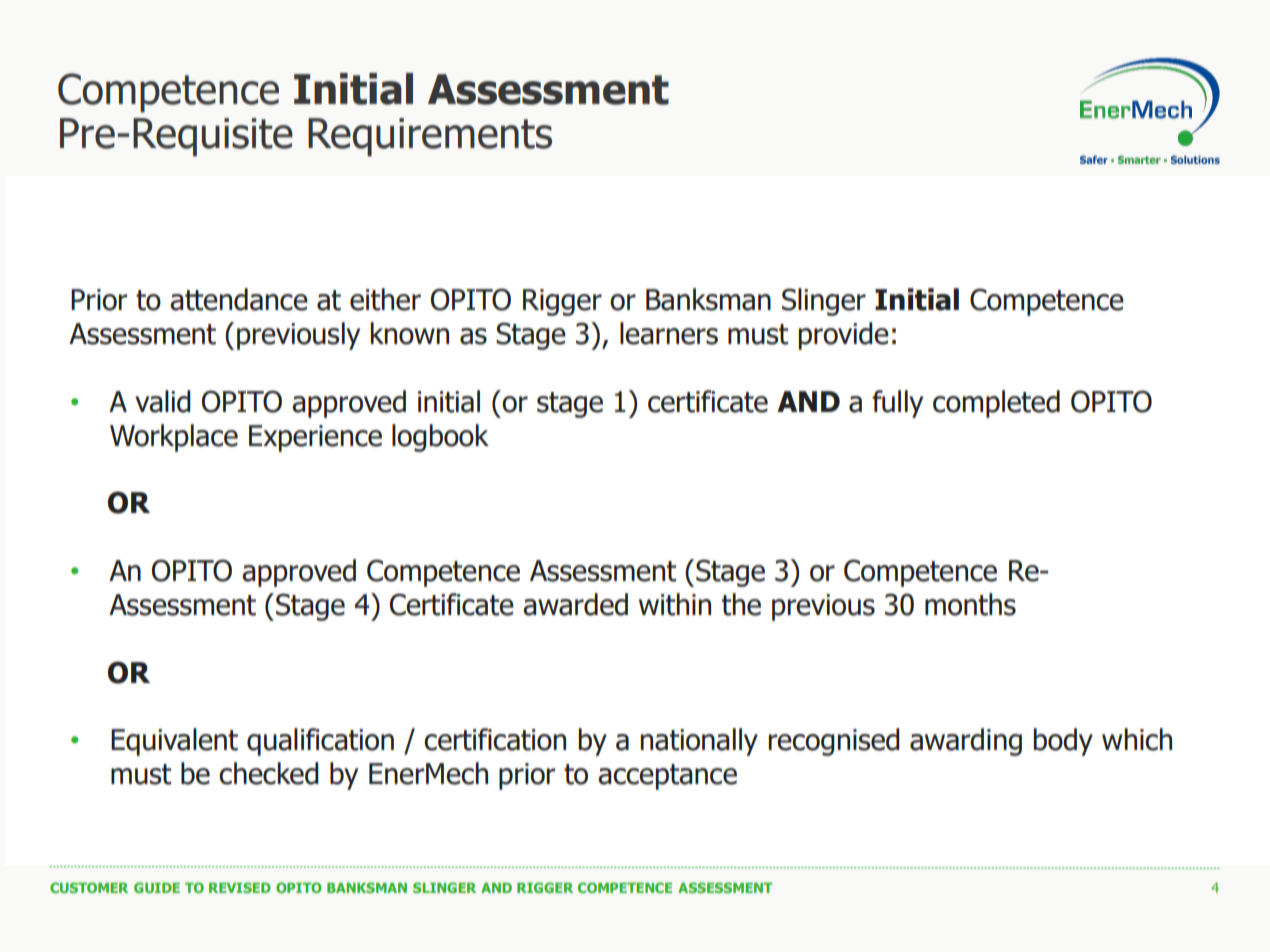  What do you see at coordinates (966, 742) in the document?
I see `awarding` at bounding box center [966, 742].
